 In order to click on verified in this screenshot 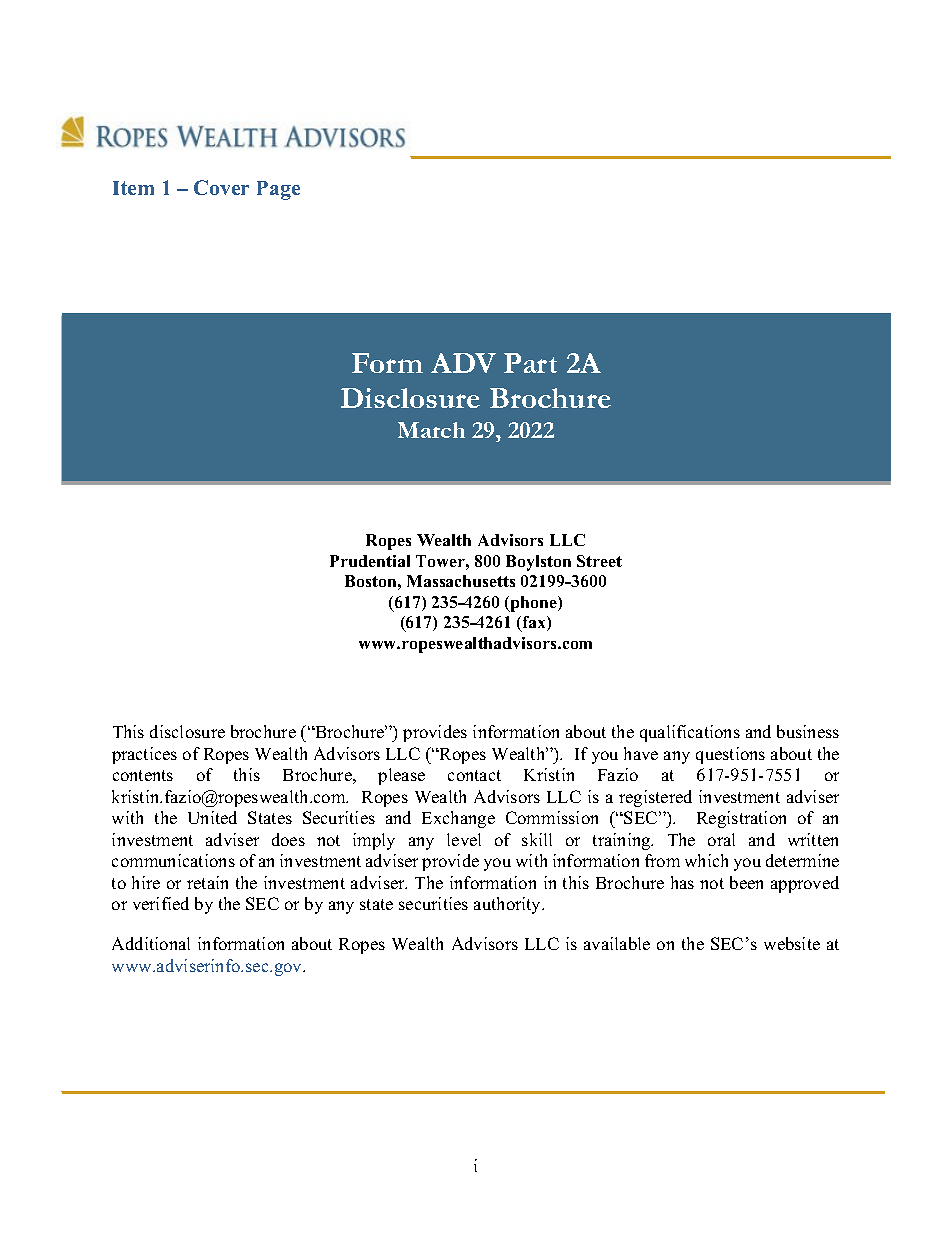, I will do `click(161, 903)`.
